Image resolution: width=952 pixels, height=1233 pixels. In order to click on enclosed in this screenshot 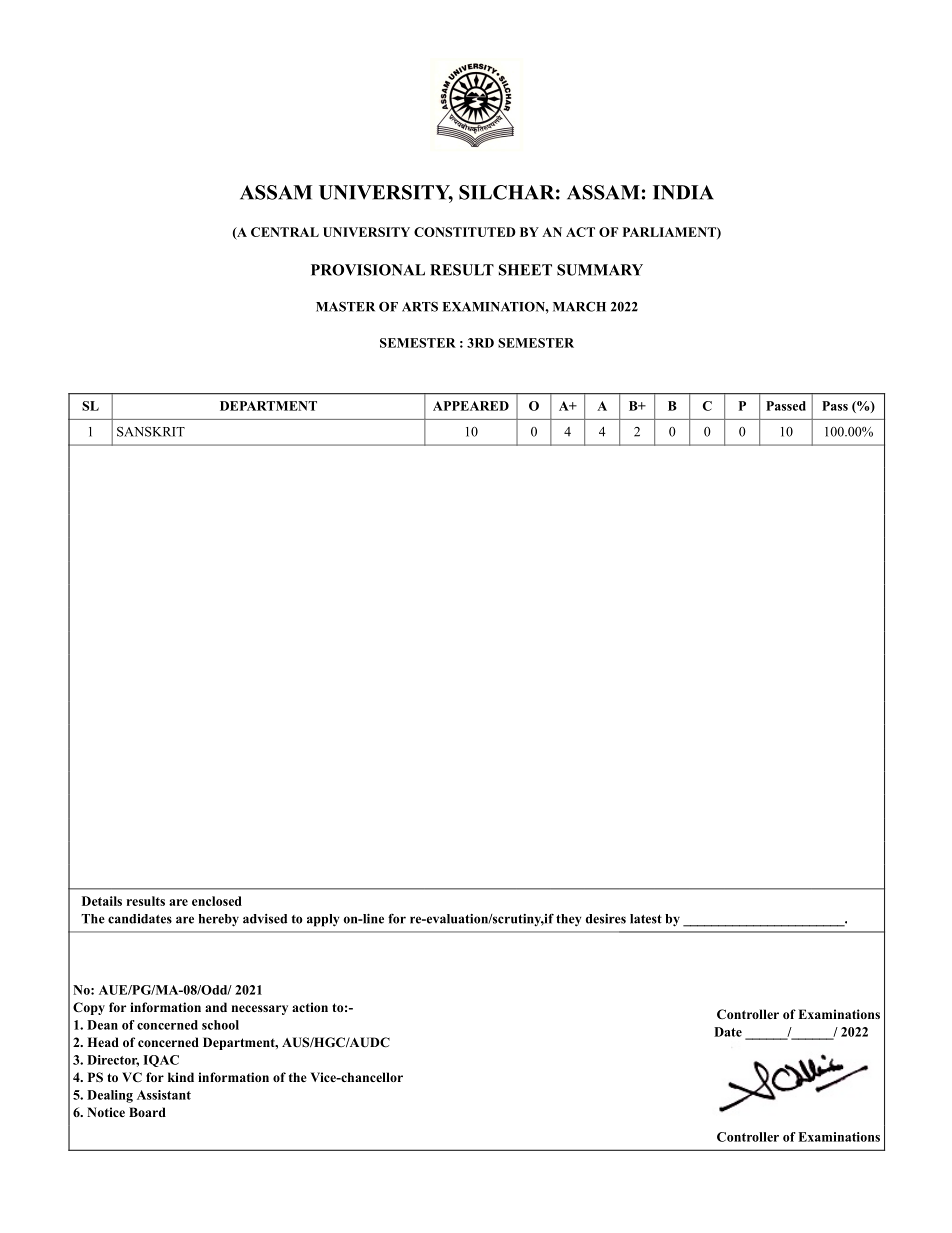, I will do `click(217, 901)`.
